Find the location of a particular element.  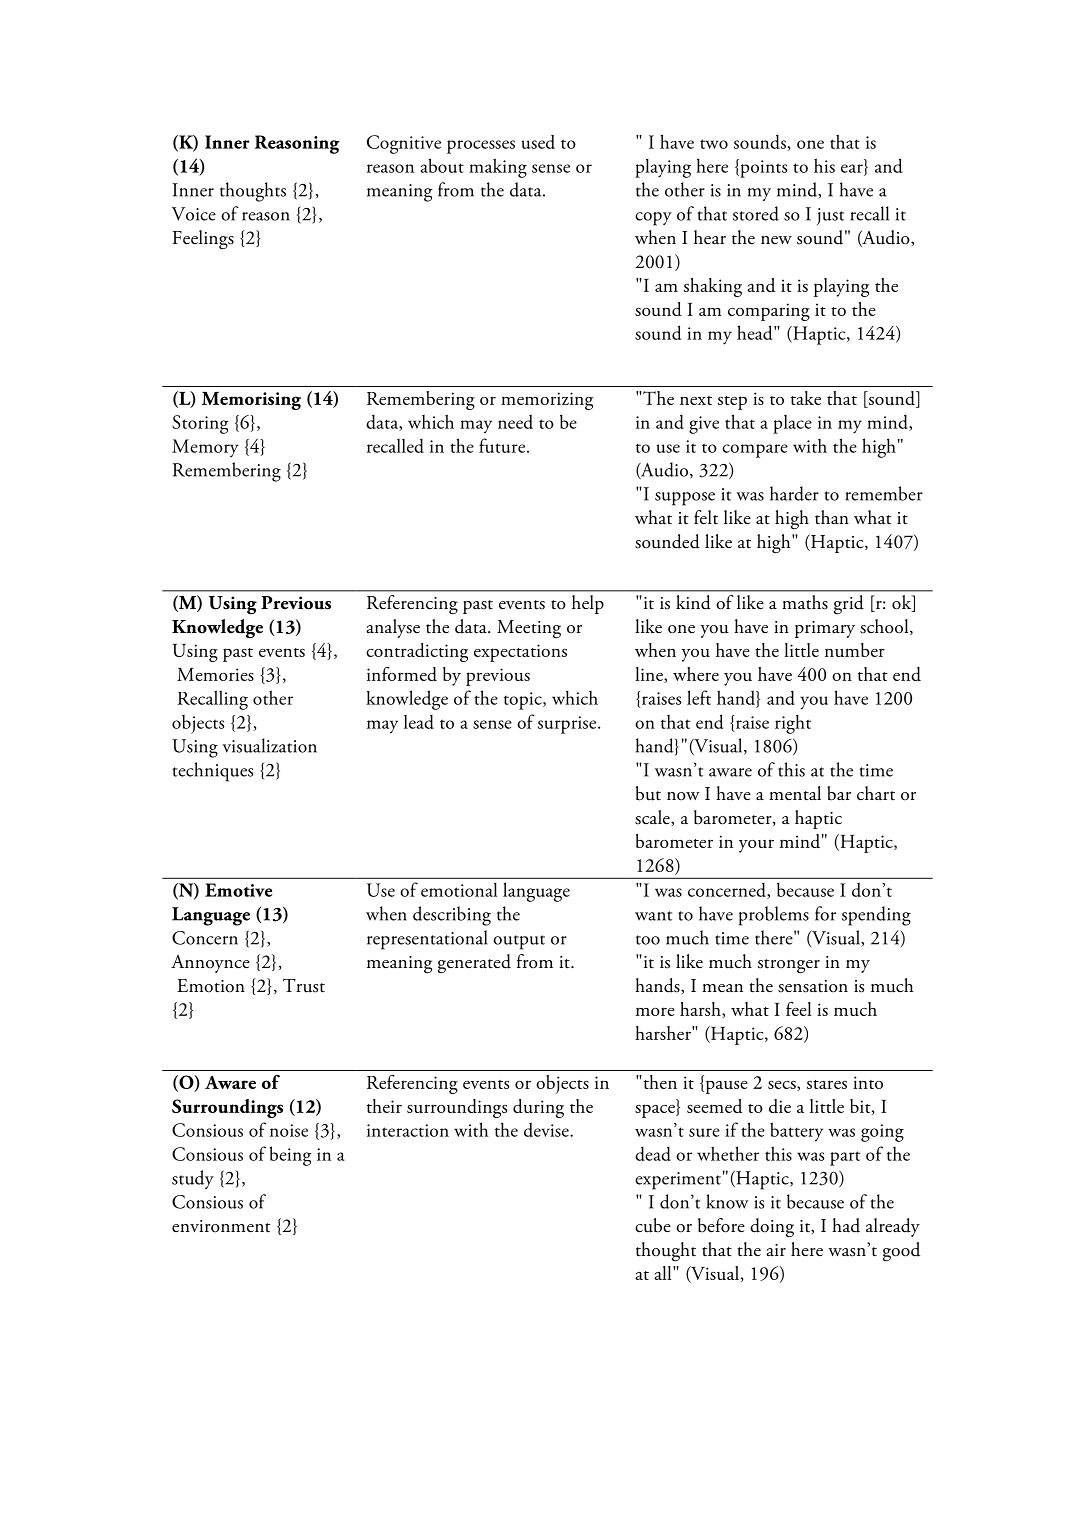

Emotive is located at coordinates (239, 890).
